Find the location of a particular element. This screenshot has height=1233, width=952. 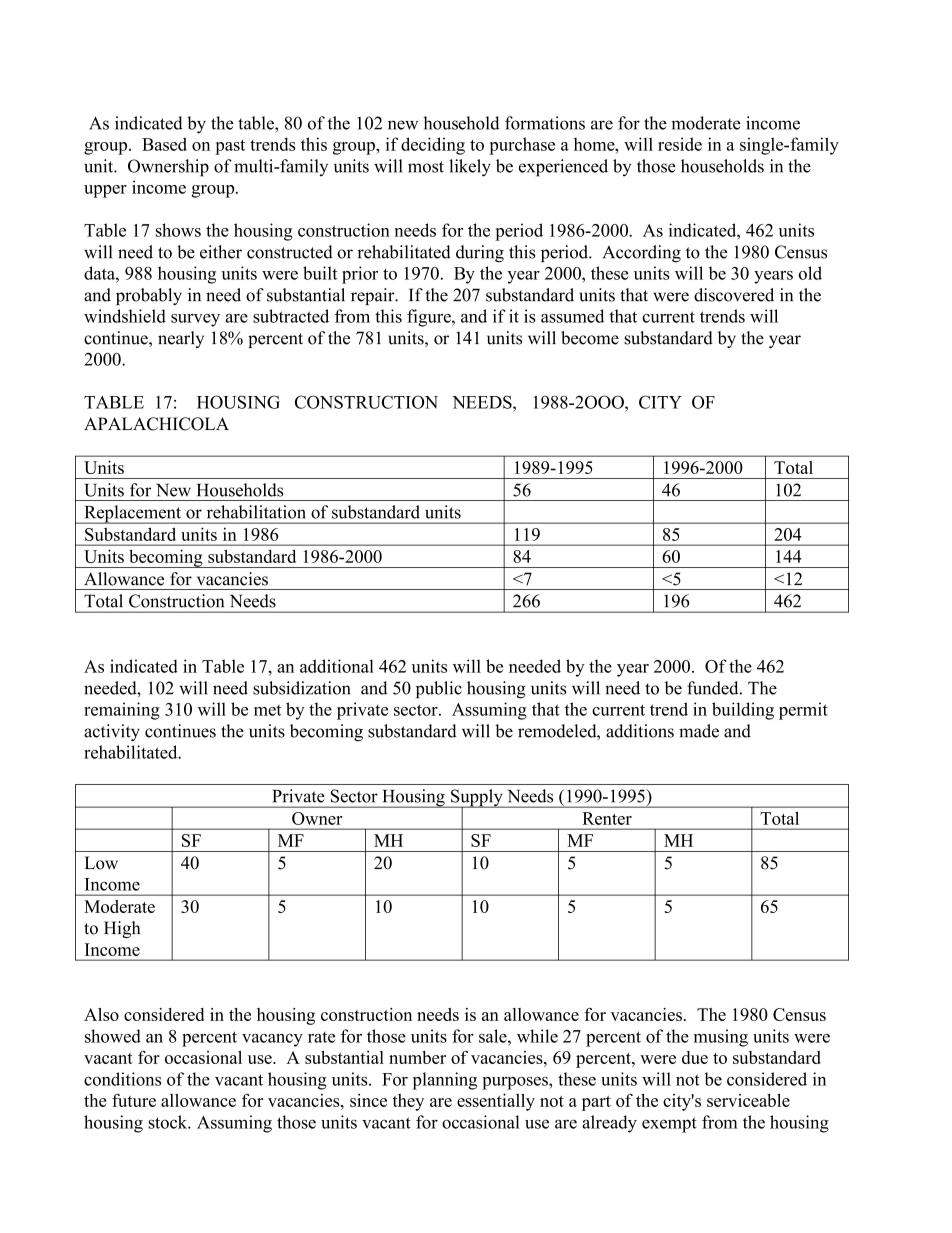

Supply is located at coordinates (477, 799).
